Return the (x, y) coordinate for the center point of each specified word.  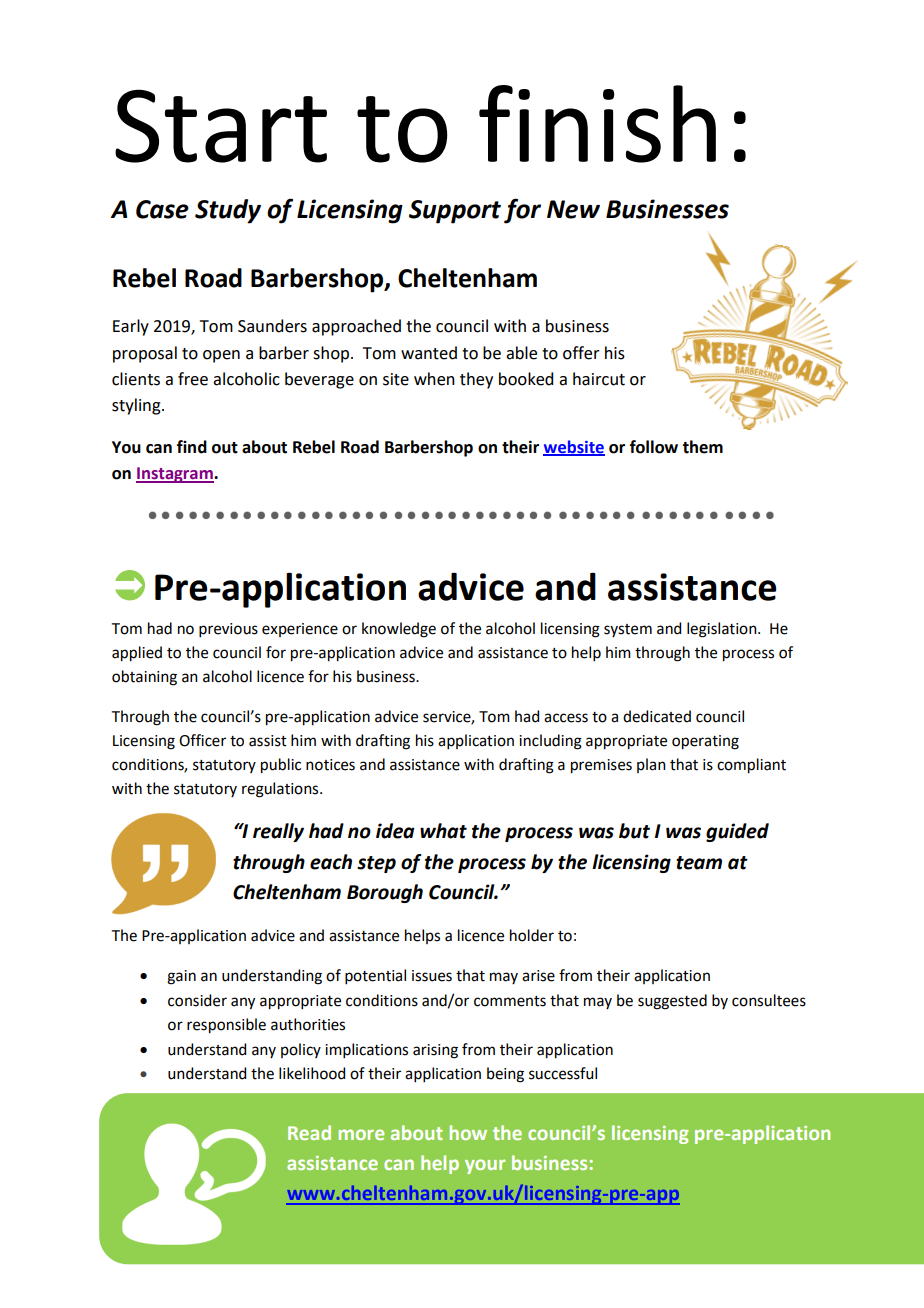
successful (563, 1073)
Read (309, 1132)
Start (221, 126)
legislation (723, 630)
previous (228, 630)
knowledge (399, 630)
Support (455, 212)
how (468, 1132)
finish (597, 124)
